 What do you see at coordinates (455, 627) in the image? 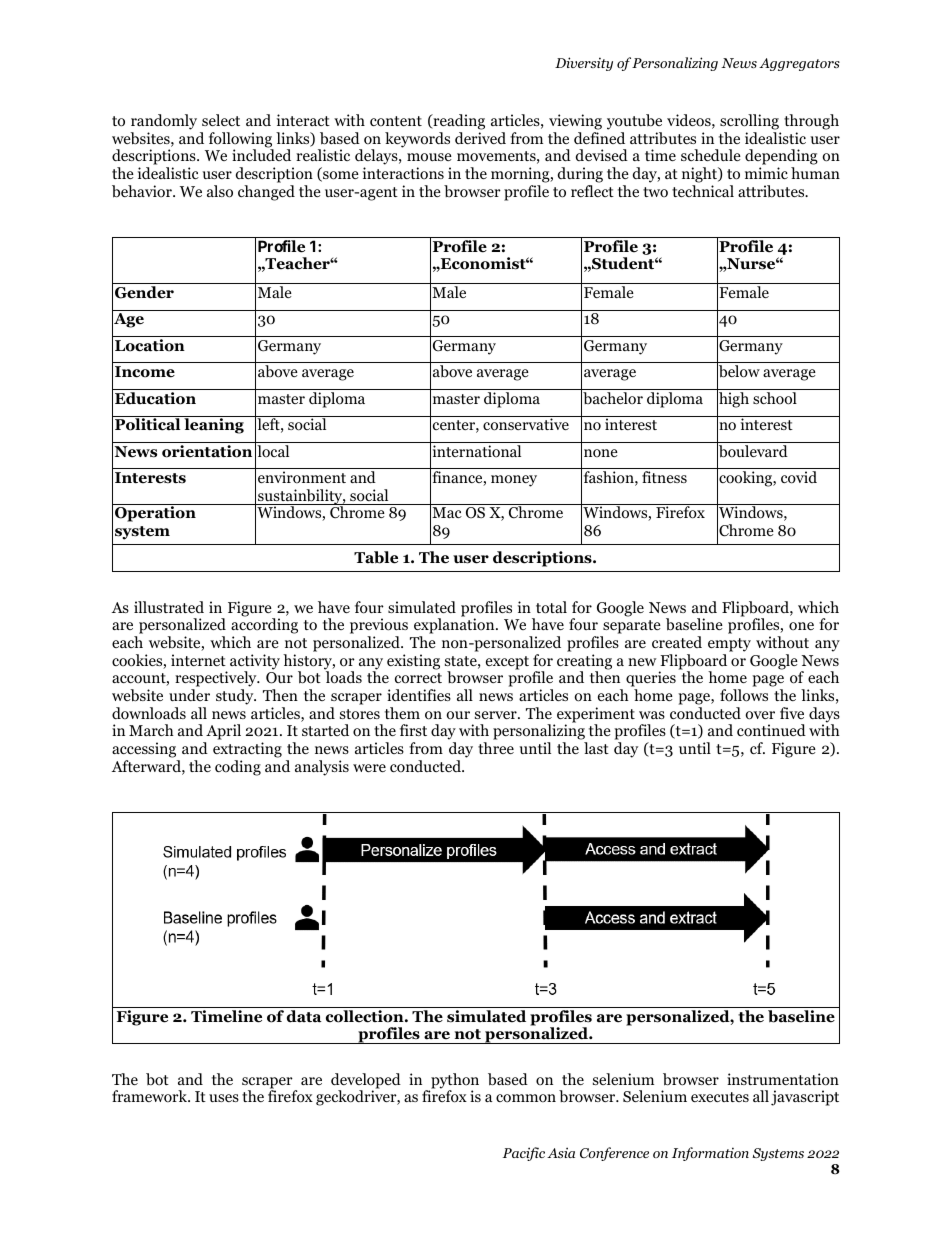
I see `explanation` at bounding box center [455, 627].
